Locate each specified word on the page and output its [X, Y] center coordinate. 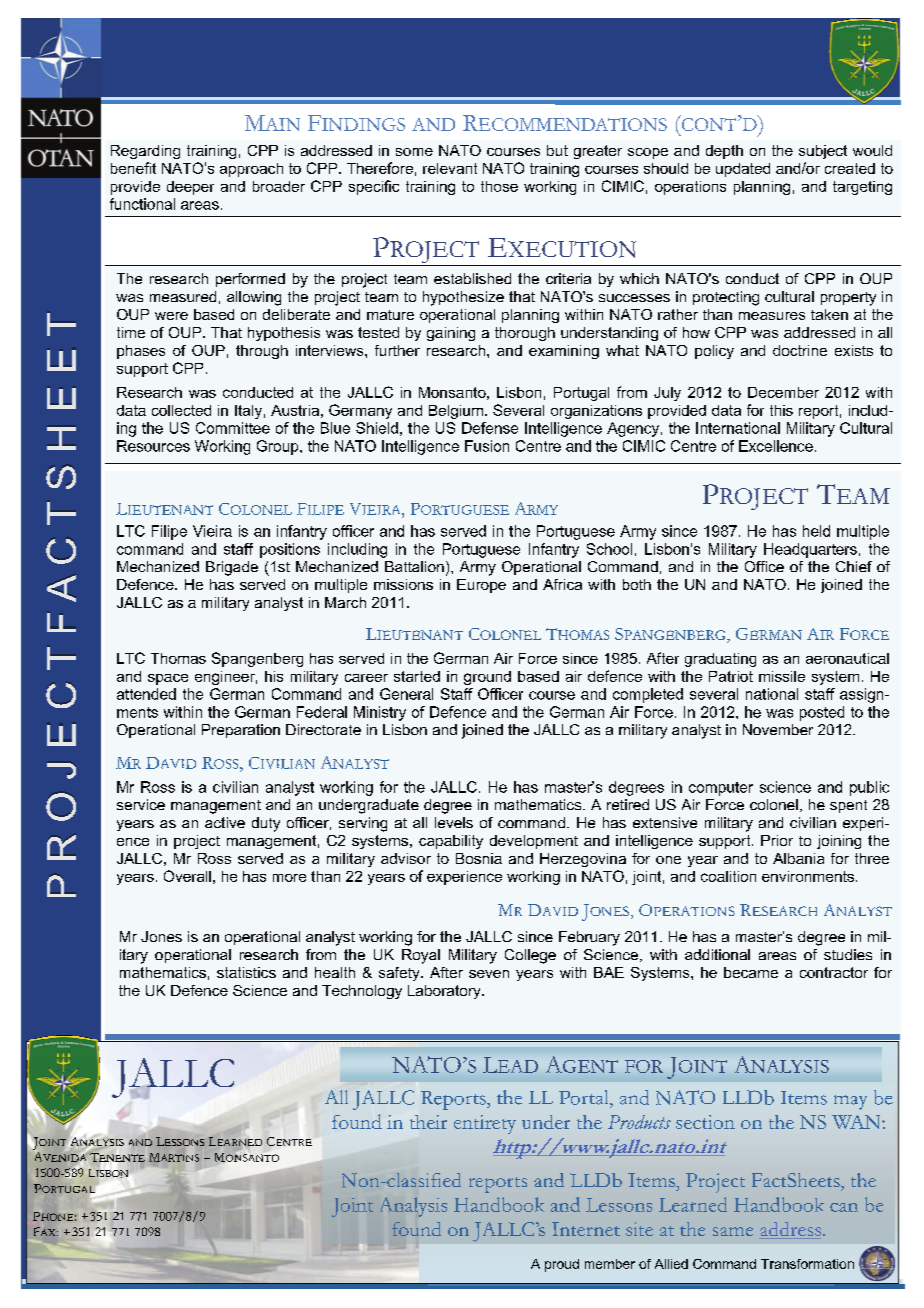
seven [489, 974]
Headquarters [810, 550]
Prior [777, 840]
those [499, 186]
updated [743, 170]
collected [181, 410]
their [428, 1122]
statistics [246, 972]
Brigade [232, 568]
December [783, 392]
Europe [481, 586]
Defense [490, 428]
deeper [190, 188]
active [225, 822]
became [751, 972]
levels [454, 822]
